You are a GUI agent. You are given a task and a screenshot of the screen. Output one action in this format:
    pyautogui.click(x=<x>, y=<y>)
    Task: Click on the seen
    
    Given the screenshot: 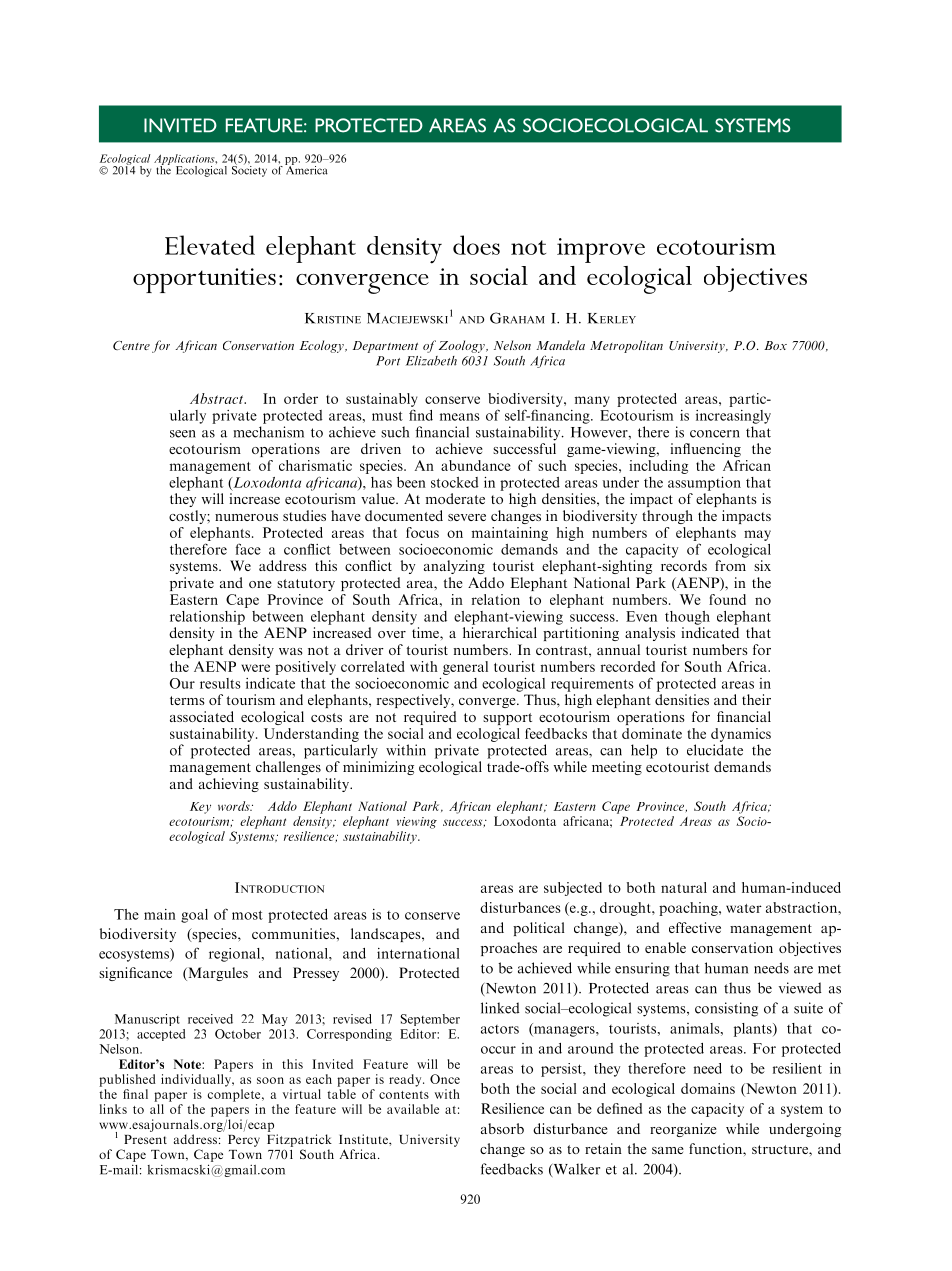 What is the action you would take?
    pyautogui.click(x=183, y=434)
